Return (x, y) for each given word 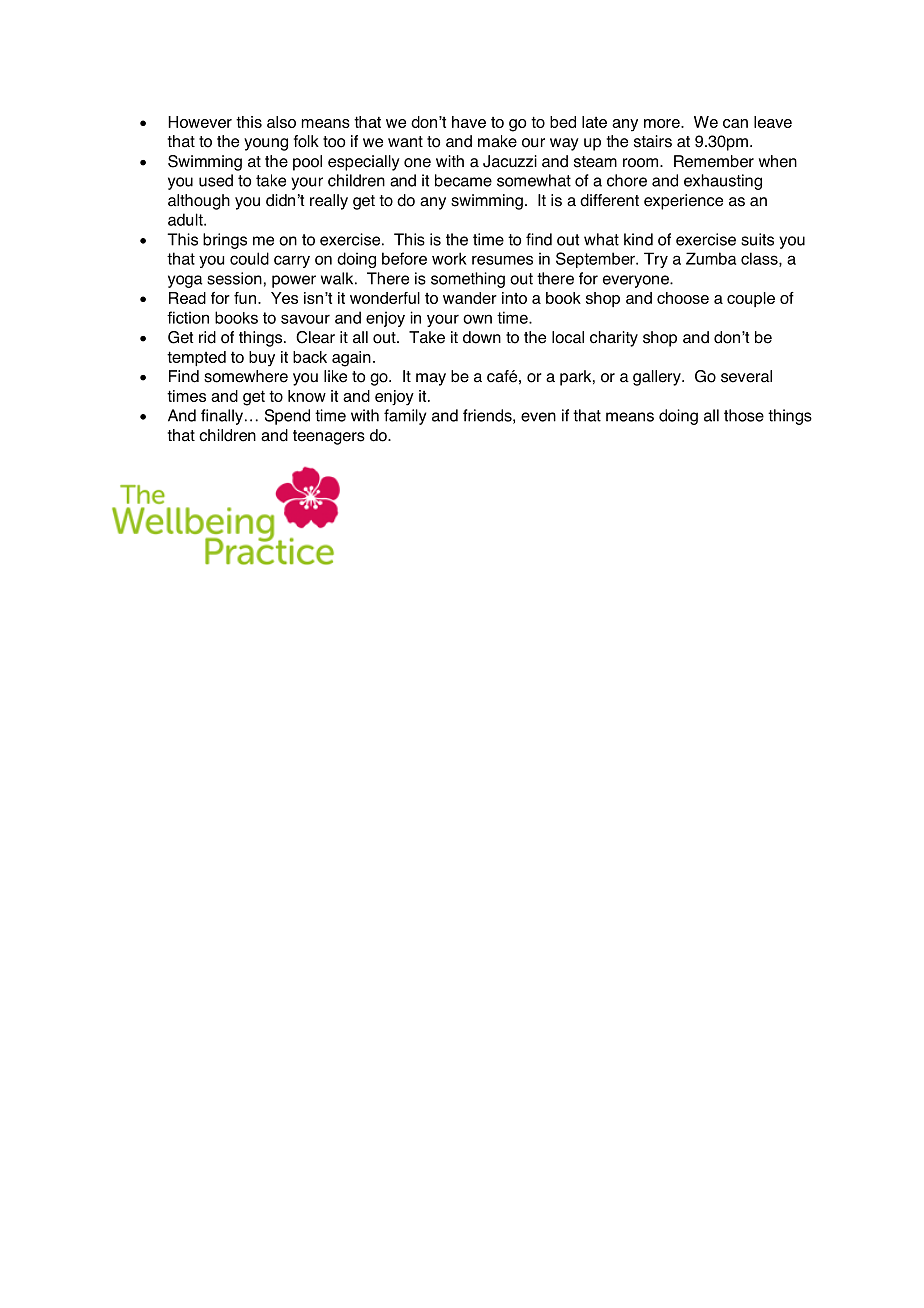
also (281, 122)
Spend (287, 417)
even (538, 417)
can (735, 123)
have (469, 122)
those (744, 415)
